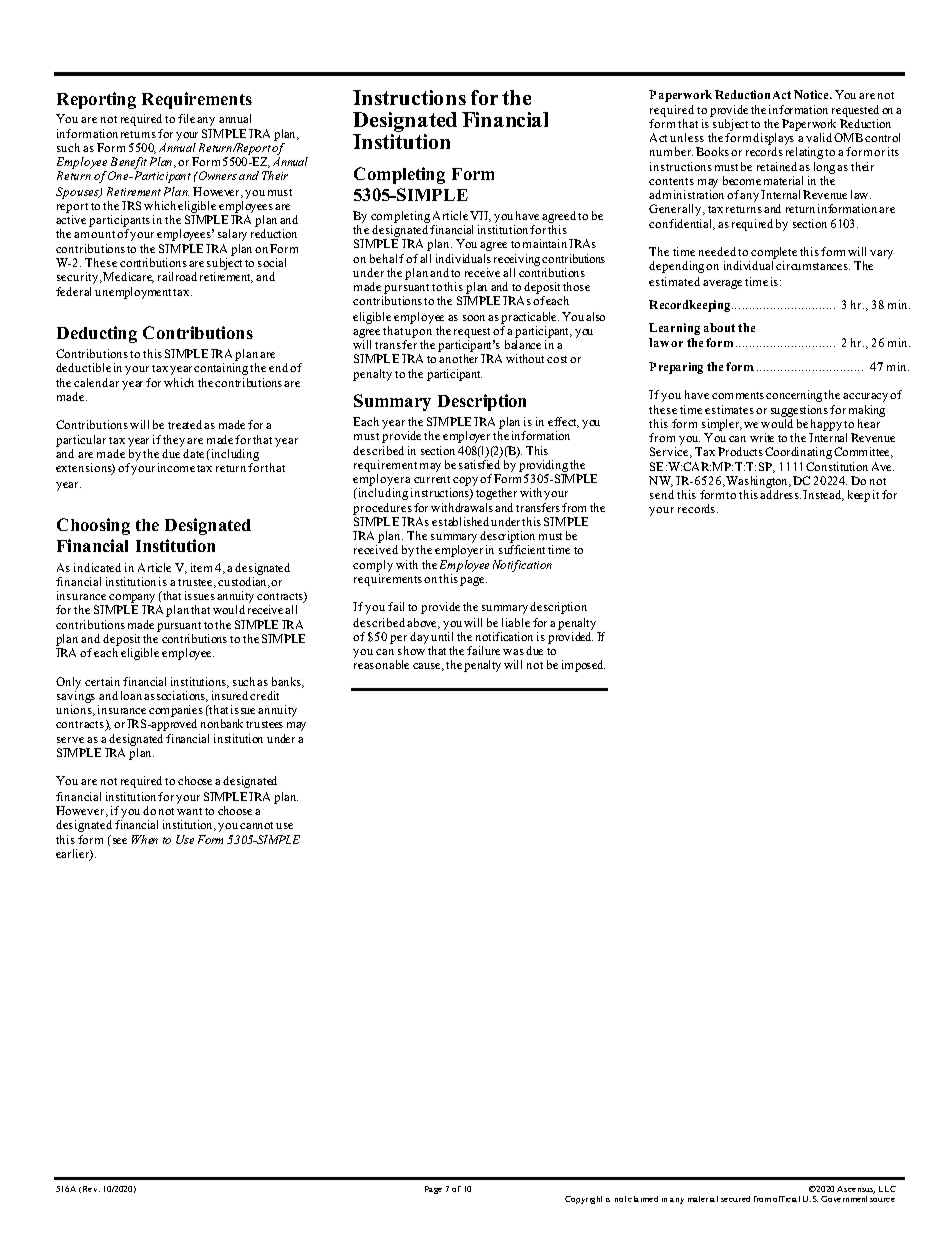  What do you see at coordinates (775, 140) in the document?
I see `displays` at bounding box center [775, 140].
